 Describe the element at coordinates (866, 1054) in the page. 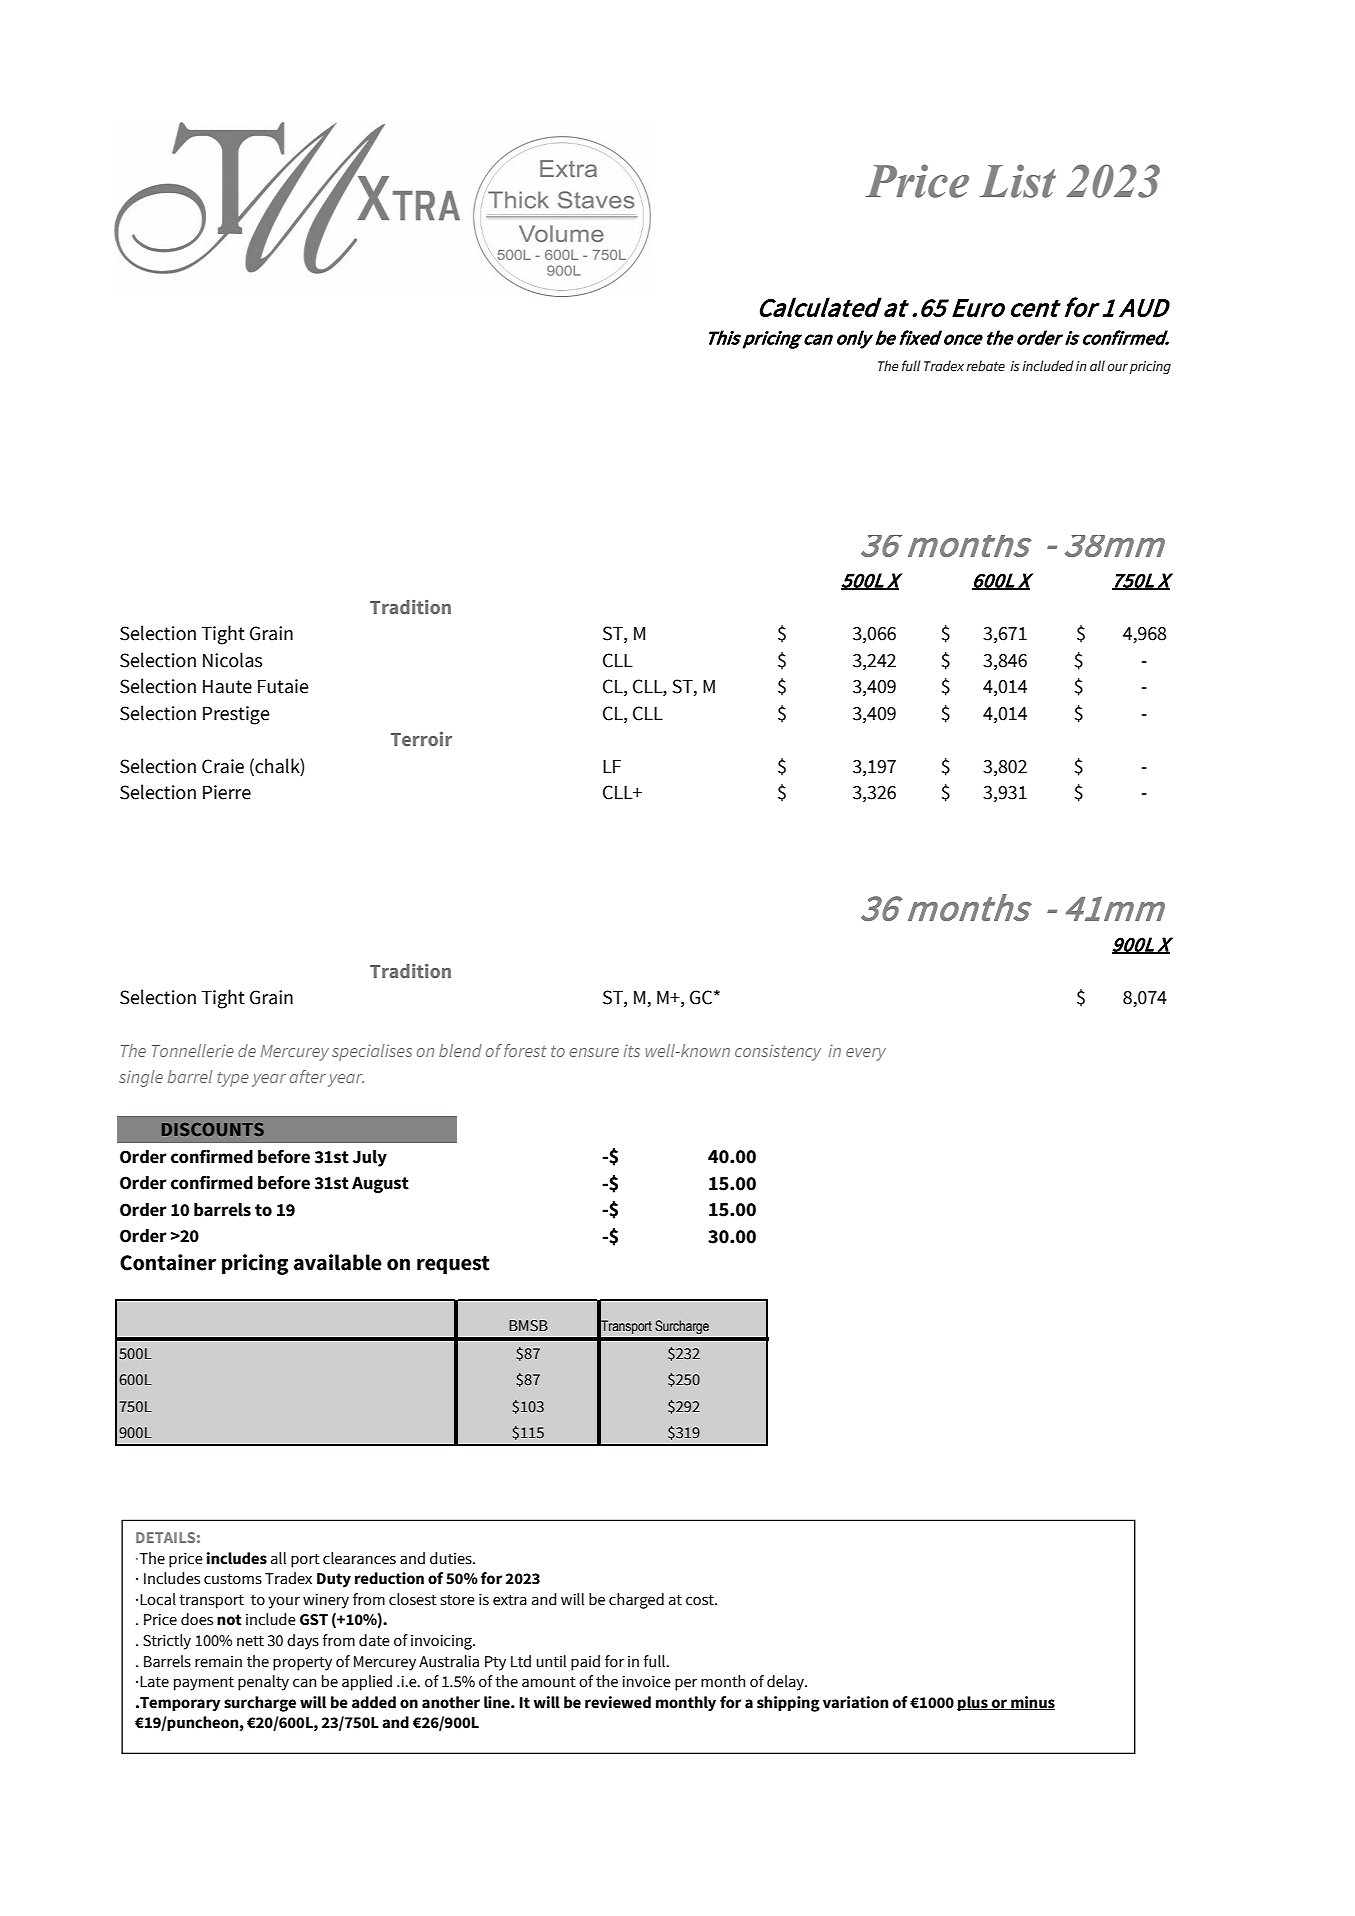

I see `every` at that location.
